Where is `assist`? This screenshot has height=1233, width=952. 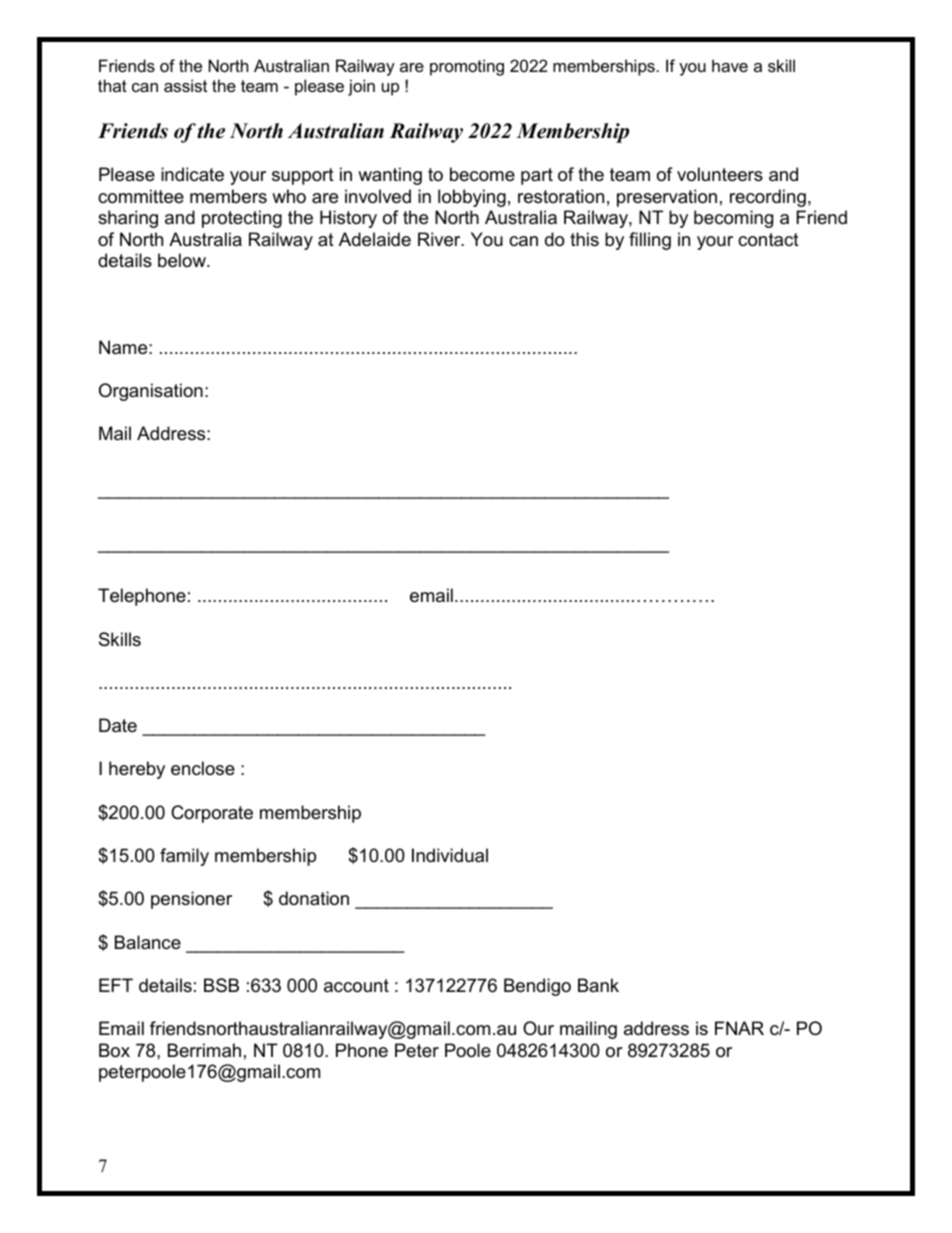
assist is located at coordinates (185, 85).
